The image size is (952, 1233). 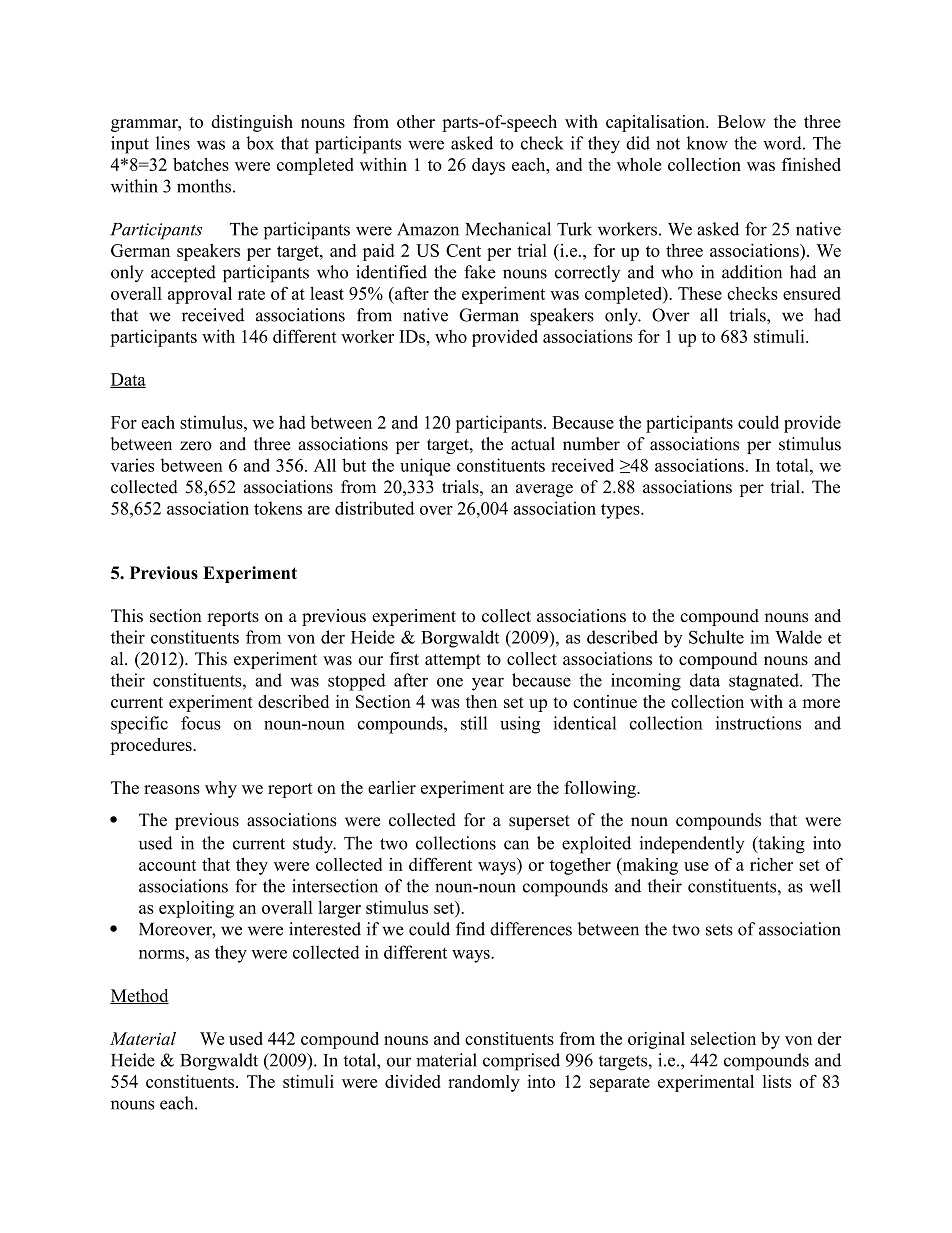 I want to click on days, so click(x=488, y=166).
